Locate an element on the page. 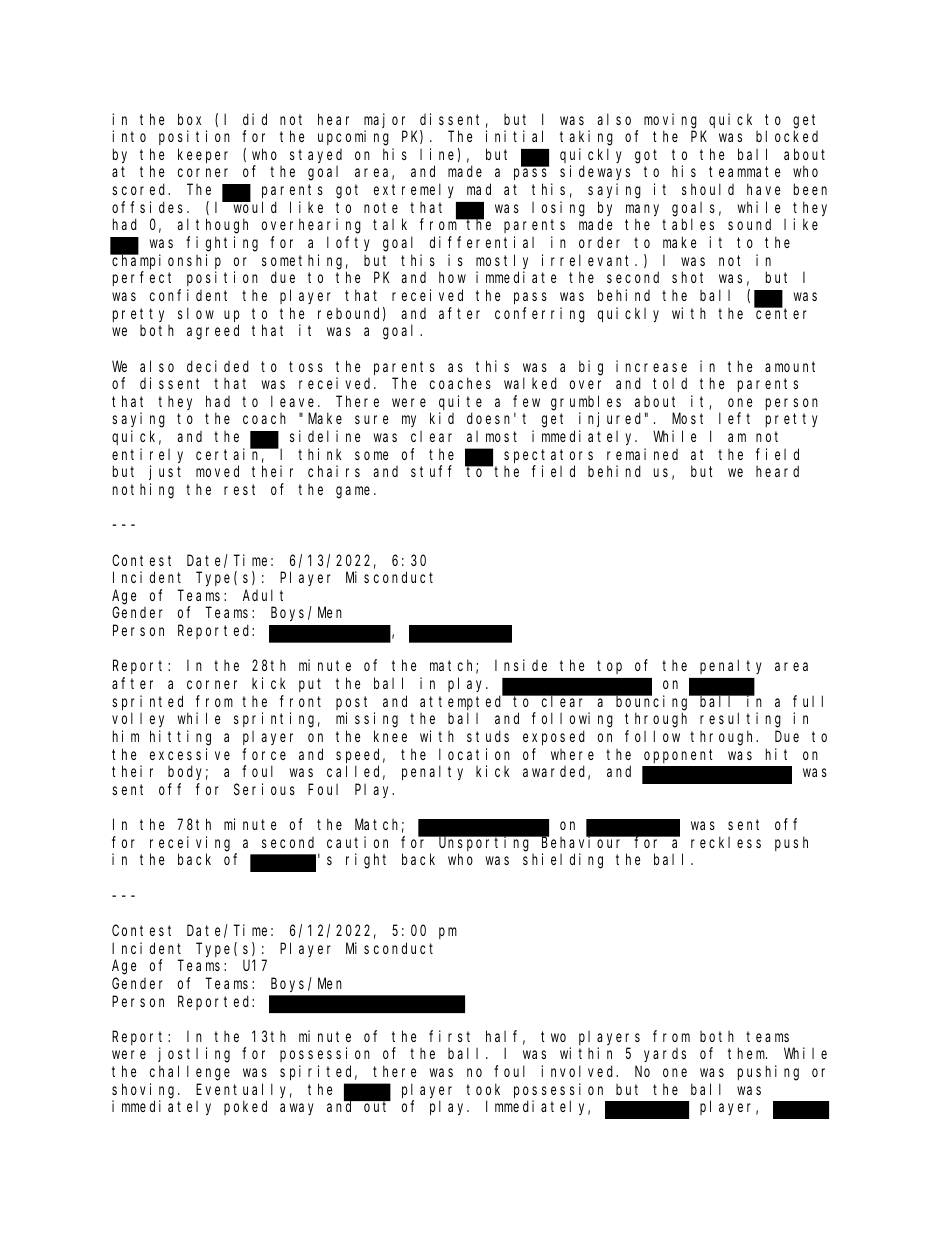 This document has width=952, height=1233. moving is located at coordinates (670, 121).
